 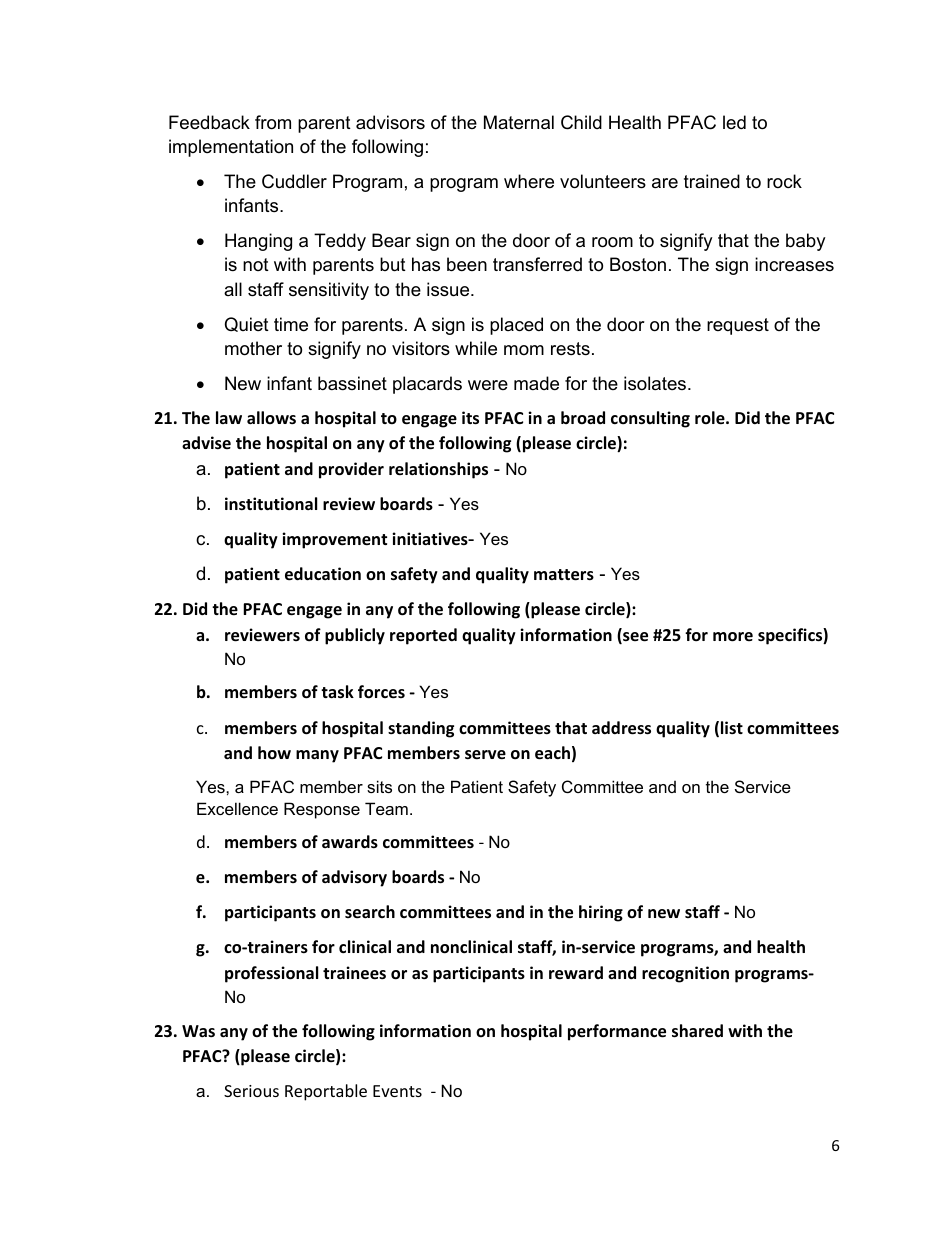 I want to click on Maternal, so click(x=519, y=122).
